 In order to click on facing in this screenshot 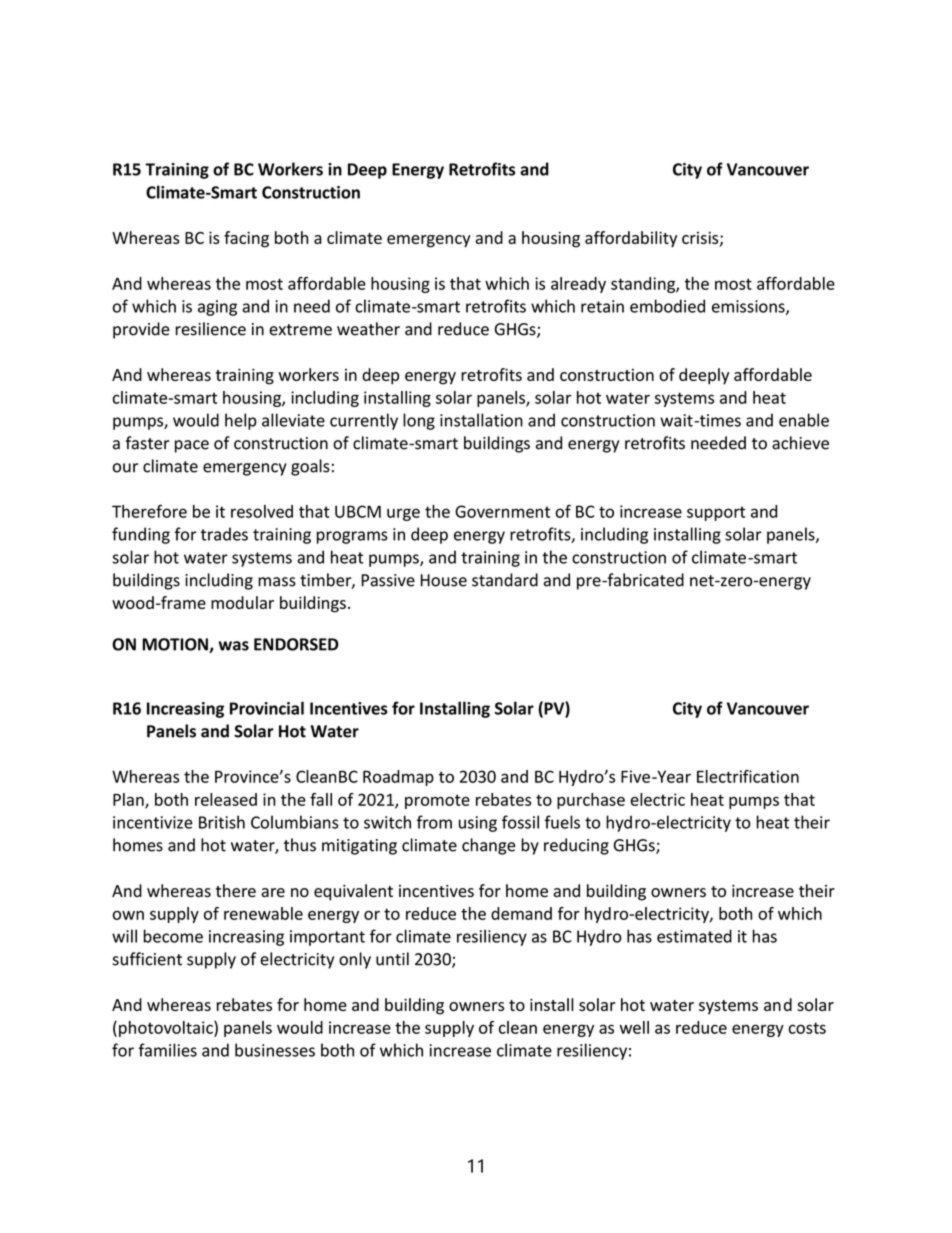, I will do `click(246, 239)`.
